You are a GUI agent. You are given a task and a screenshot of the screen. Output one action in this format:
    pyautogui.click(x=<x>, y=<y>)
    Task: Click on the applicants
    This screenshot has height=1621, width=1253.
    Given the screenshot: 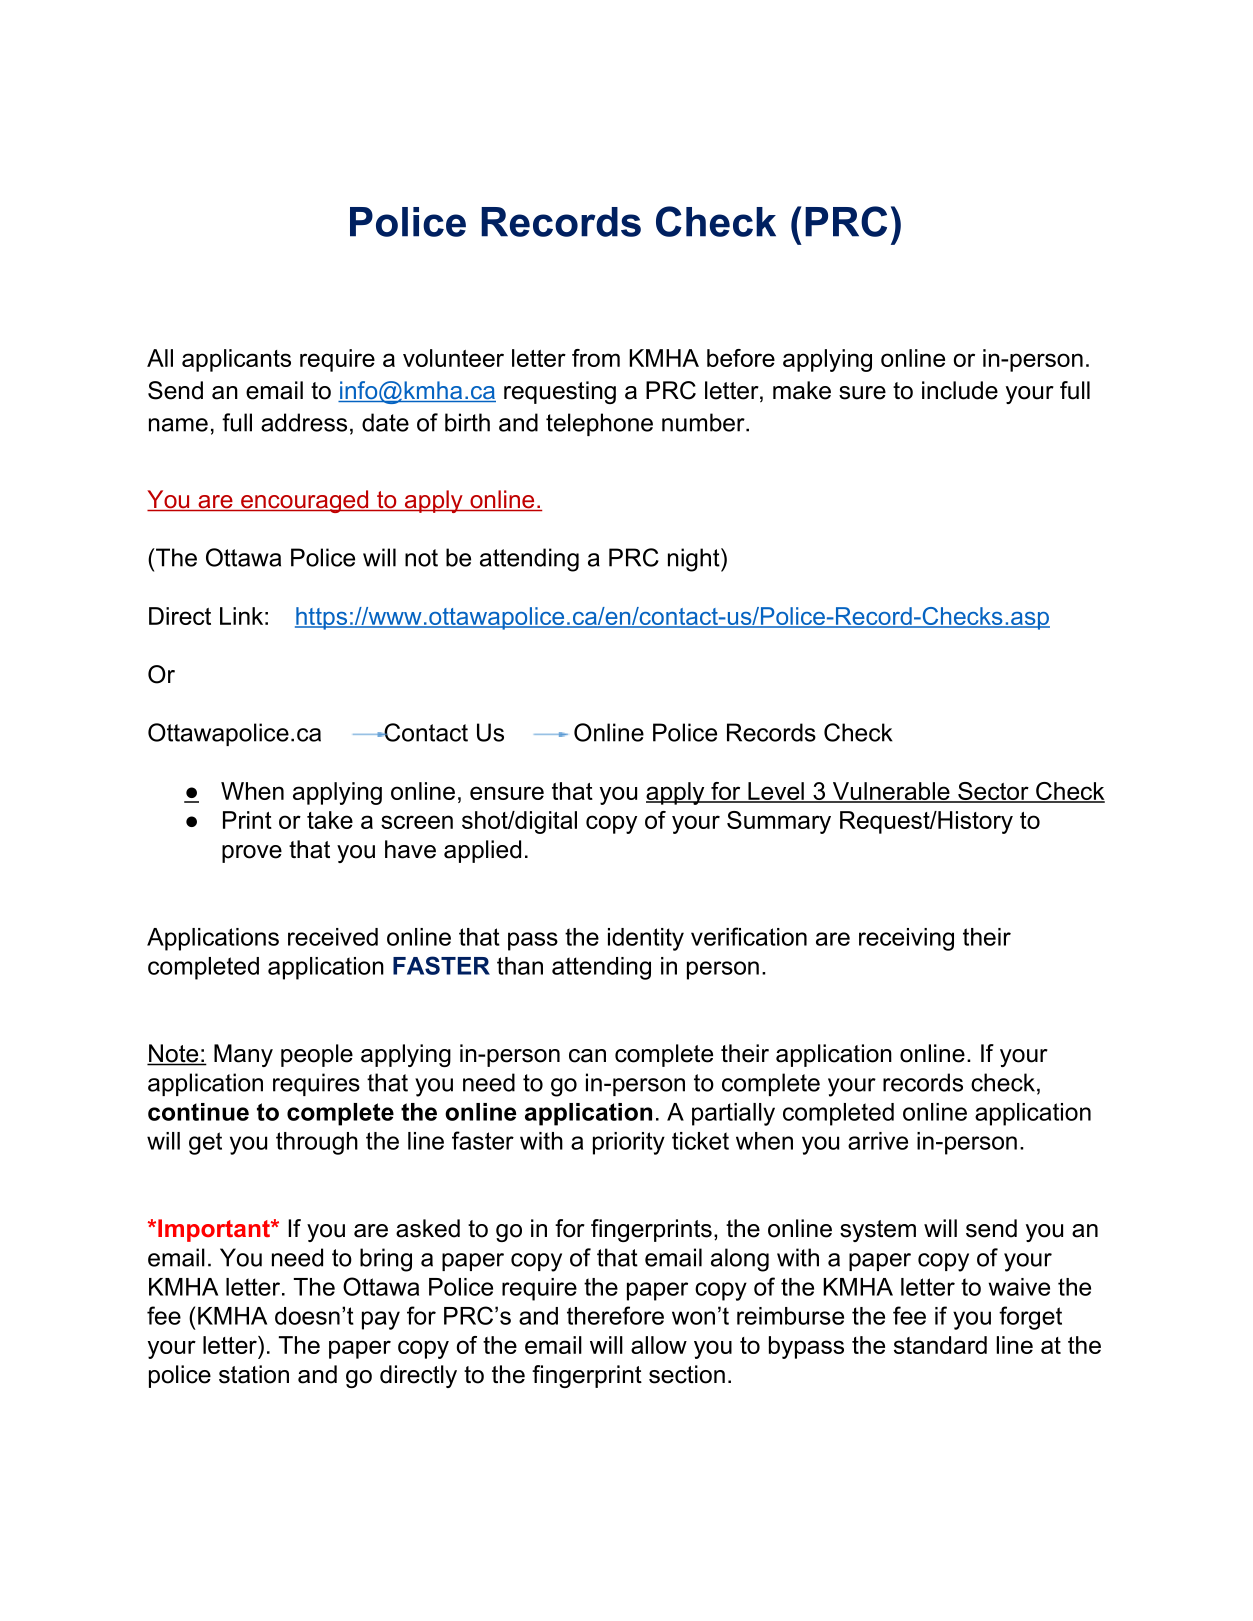 What is the action you would take?
    pyautogui.click(x=236, y=360)
